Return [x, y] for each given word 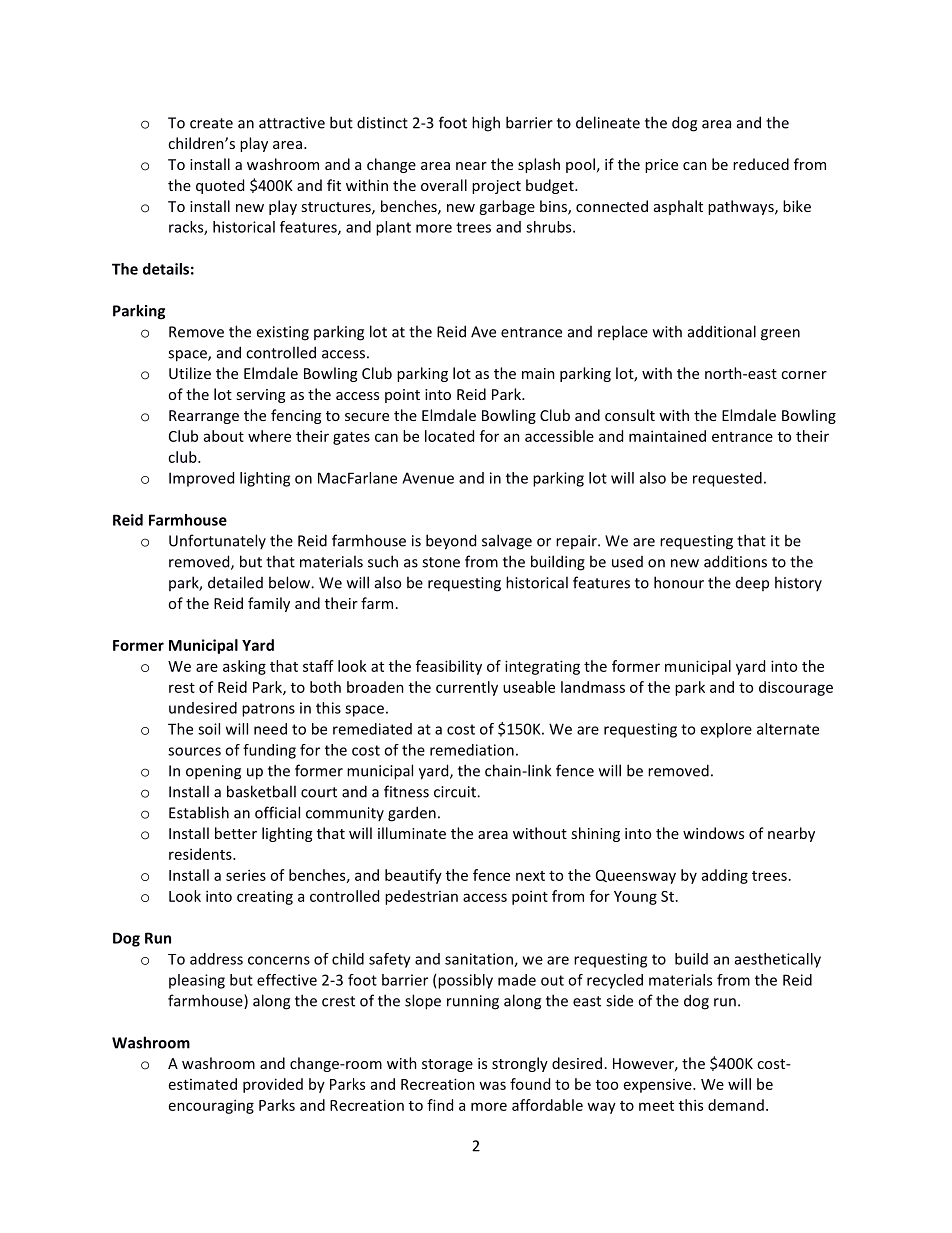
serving [260, 396]
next [530, 876]
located [449, 436]
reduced [761, 164]
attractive [292, 123]
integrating [542, 667]
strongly [520, 1064]
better [236, 833]
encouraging [211, 1106]
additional [722, 331]
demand [736, 1105]
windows [713, 833]
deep [752, 584]
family [269, 604]
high [486, 124]
